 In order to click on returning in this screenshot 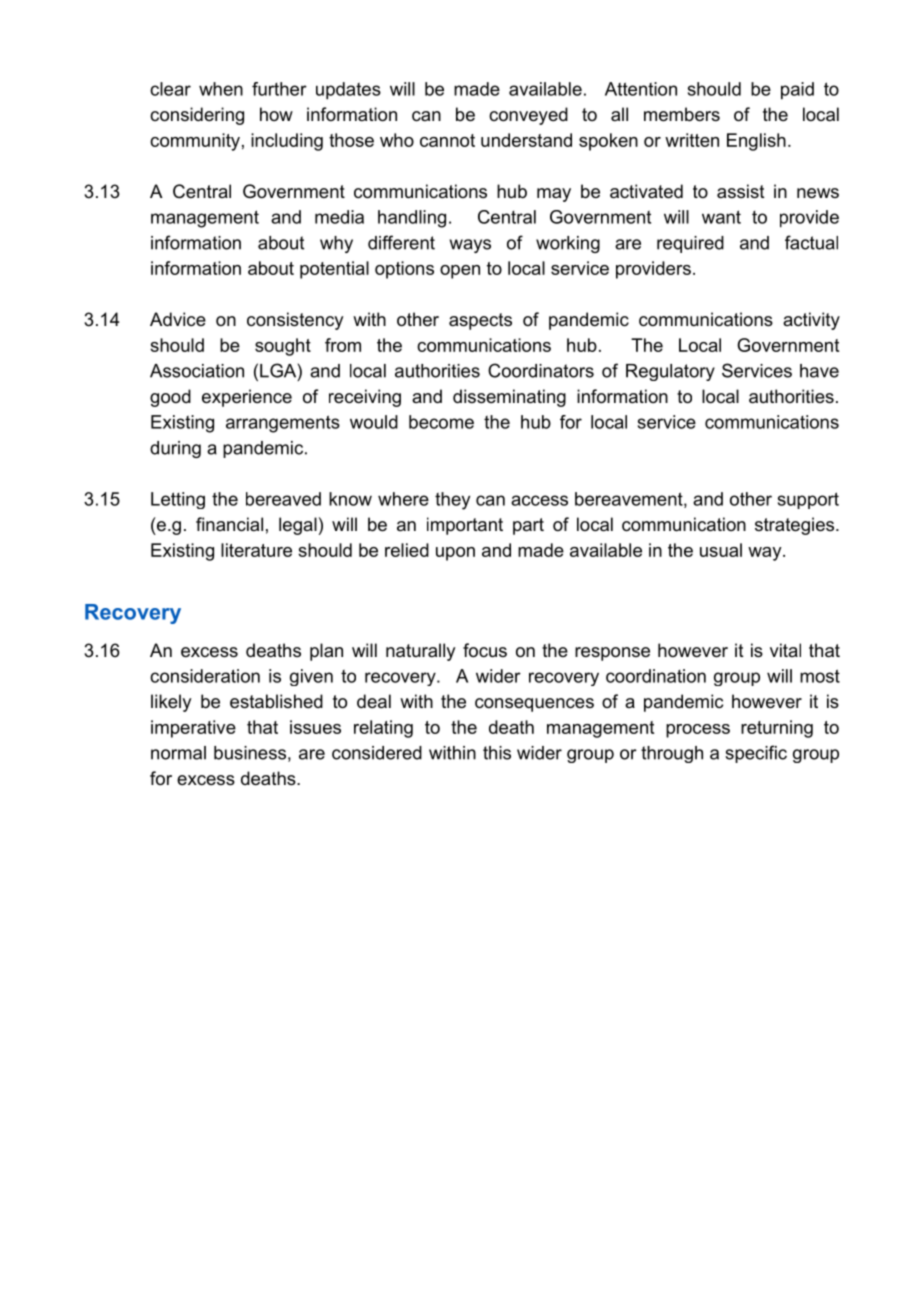, I will do `click(777, 729)`.
